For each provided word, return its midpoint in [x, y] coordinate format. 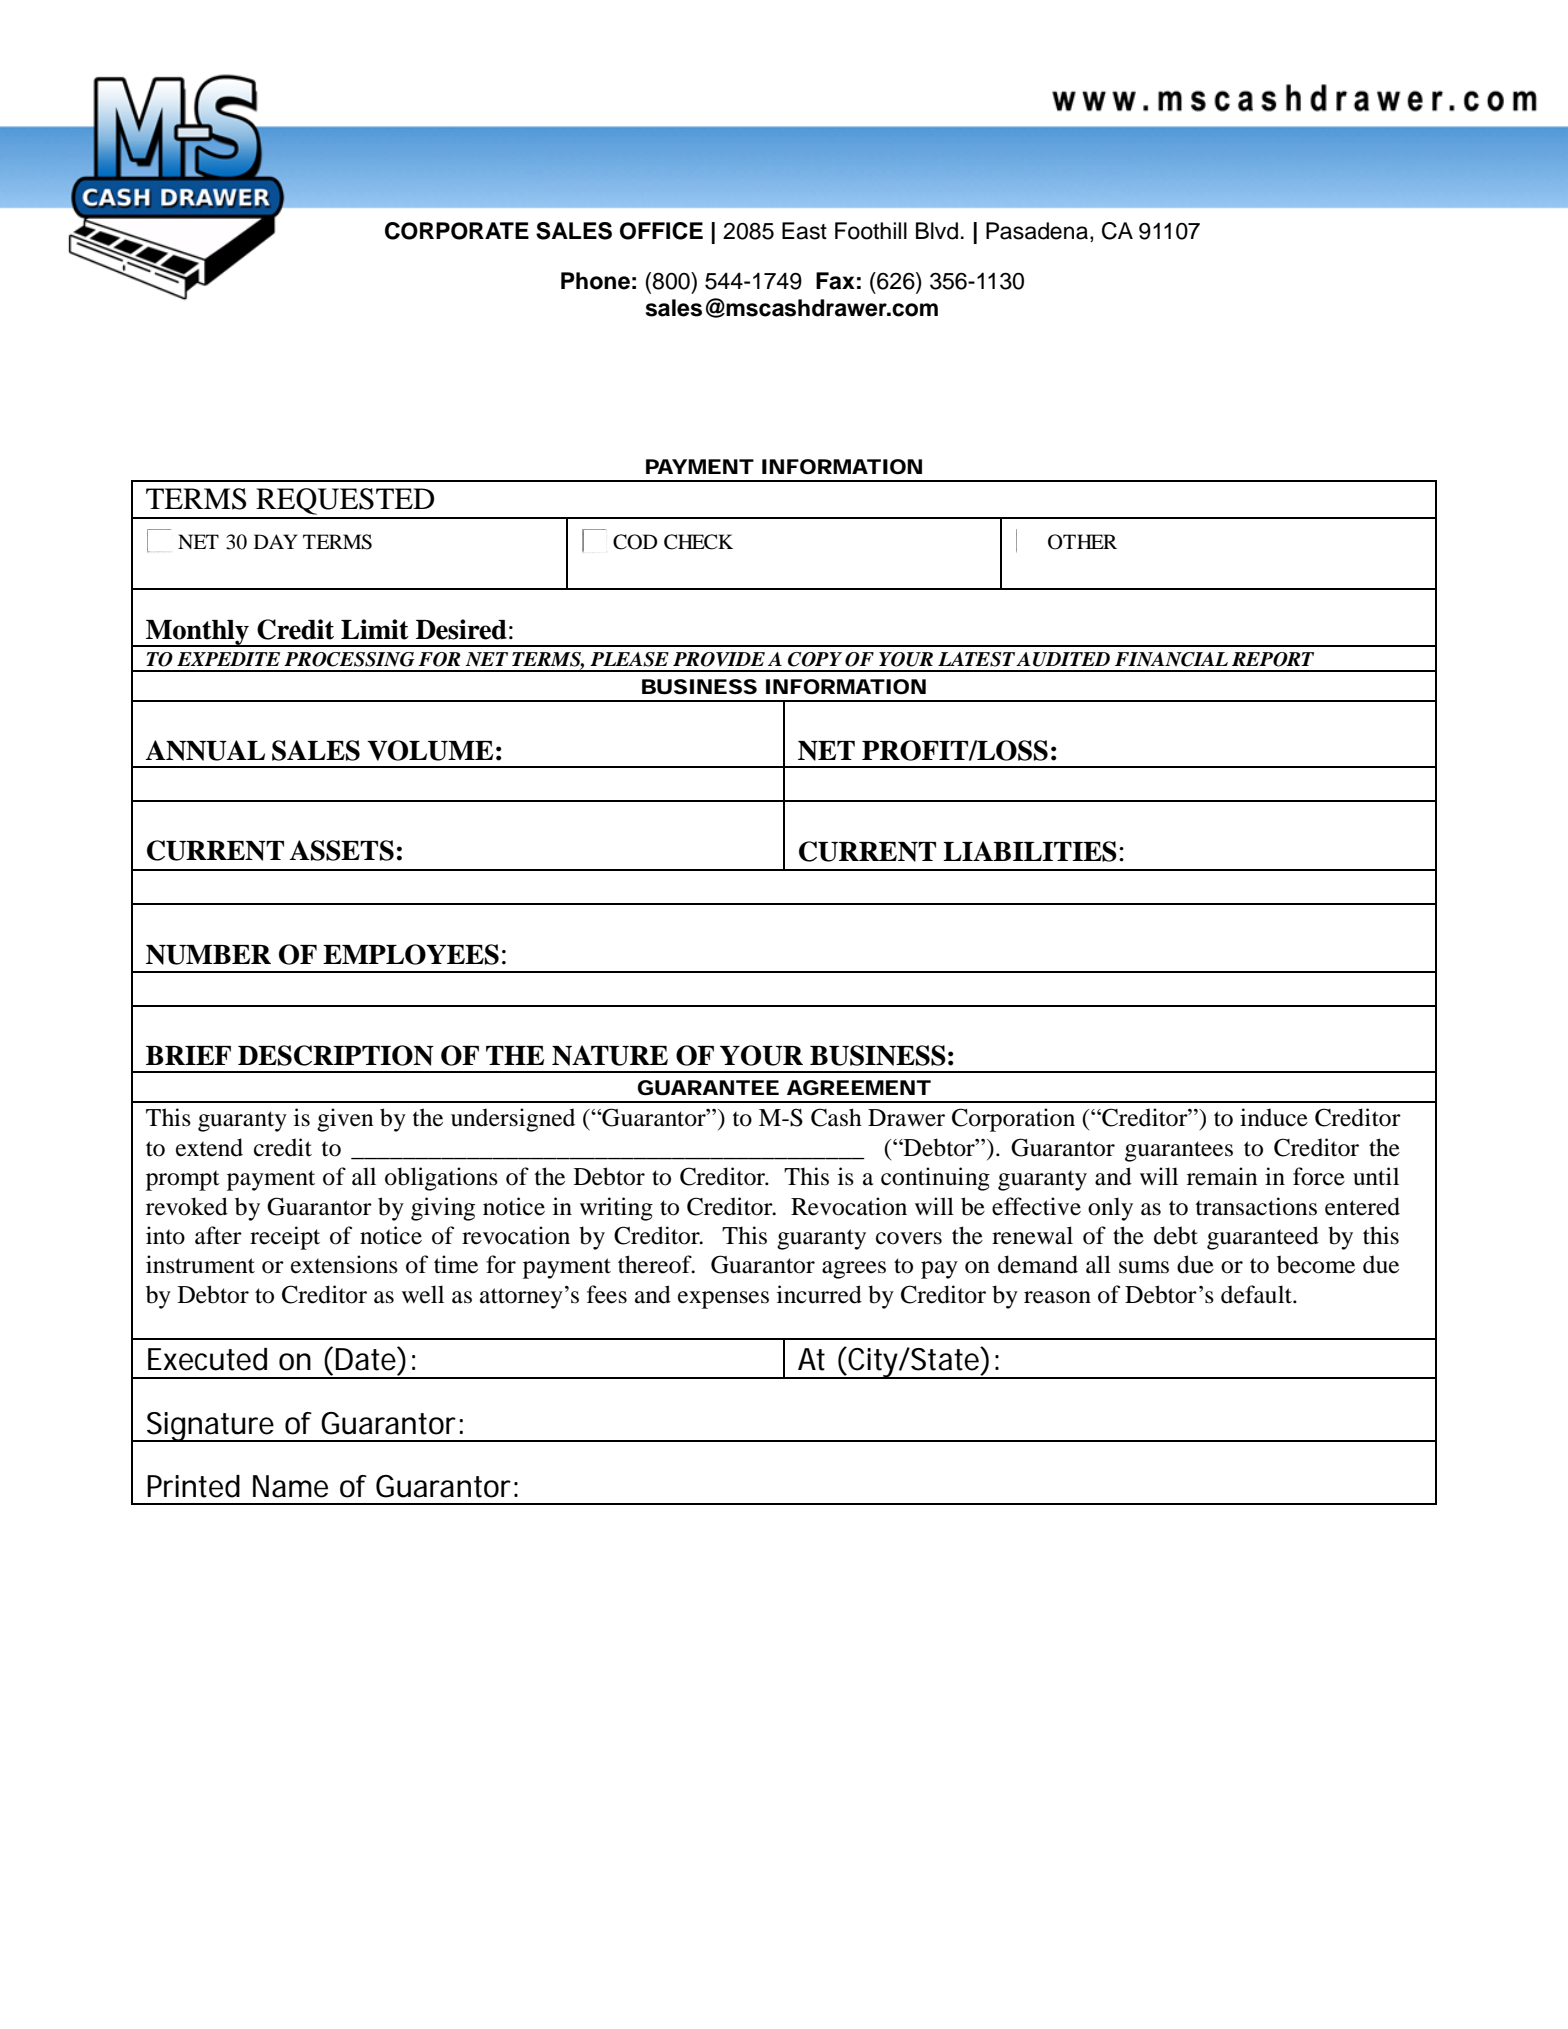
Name [290, 1486]
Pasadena [1037, 231]
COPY [815, 659]
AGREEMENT [858, 1087]
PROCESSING [349, 659]
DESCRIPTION [336, 1055]
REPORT [1273, 659]
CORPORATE [457, 231]
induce [1274, 1117]
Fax [835, 281]
